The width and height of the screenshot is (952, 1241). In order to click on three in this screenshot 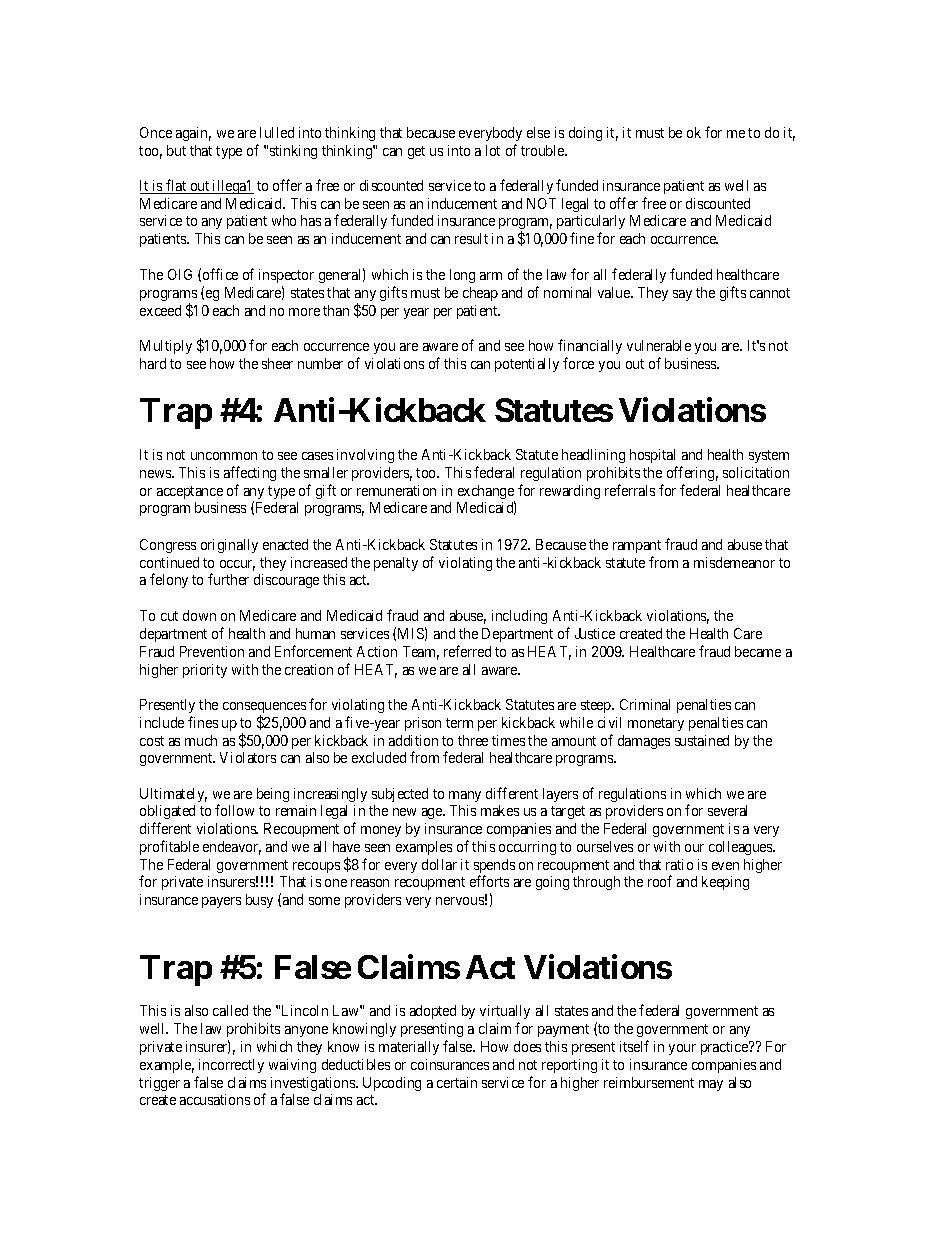, I will do `click(473, 740)`.
